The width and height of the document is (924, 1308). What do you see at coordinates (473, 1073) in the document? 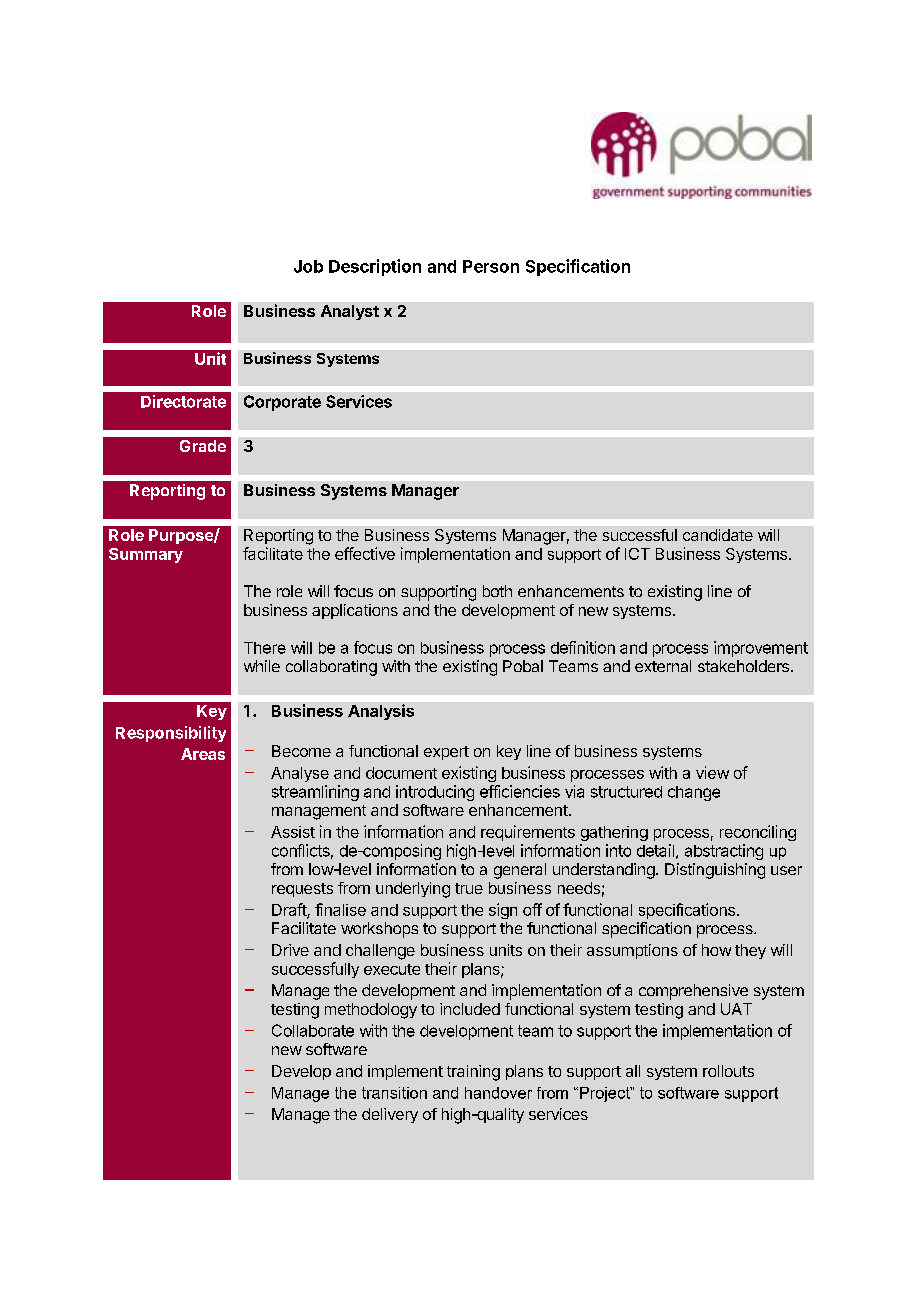
I see `training` at bounding box center [473, 1073].
